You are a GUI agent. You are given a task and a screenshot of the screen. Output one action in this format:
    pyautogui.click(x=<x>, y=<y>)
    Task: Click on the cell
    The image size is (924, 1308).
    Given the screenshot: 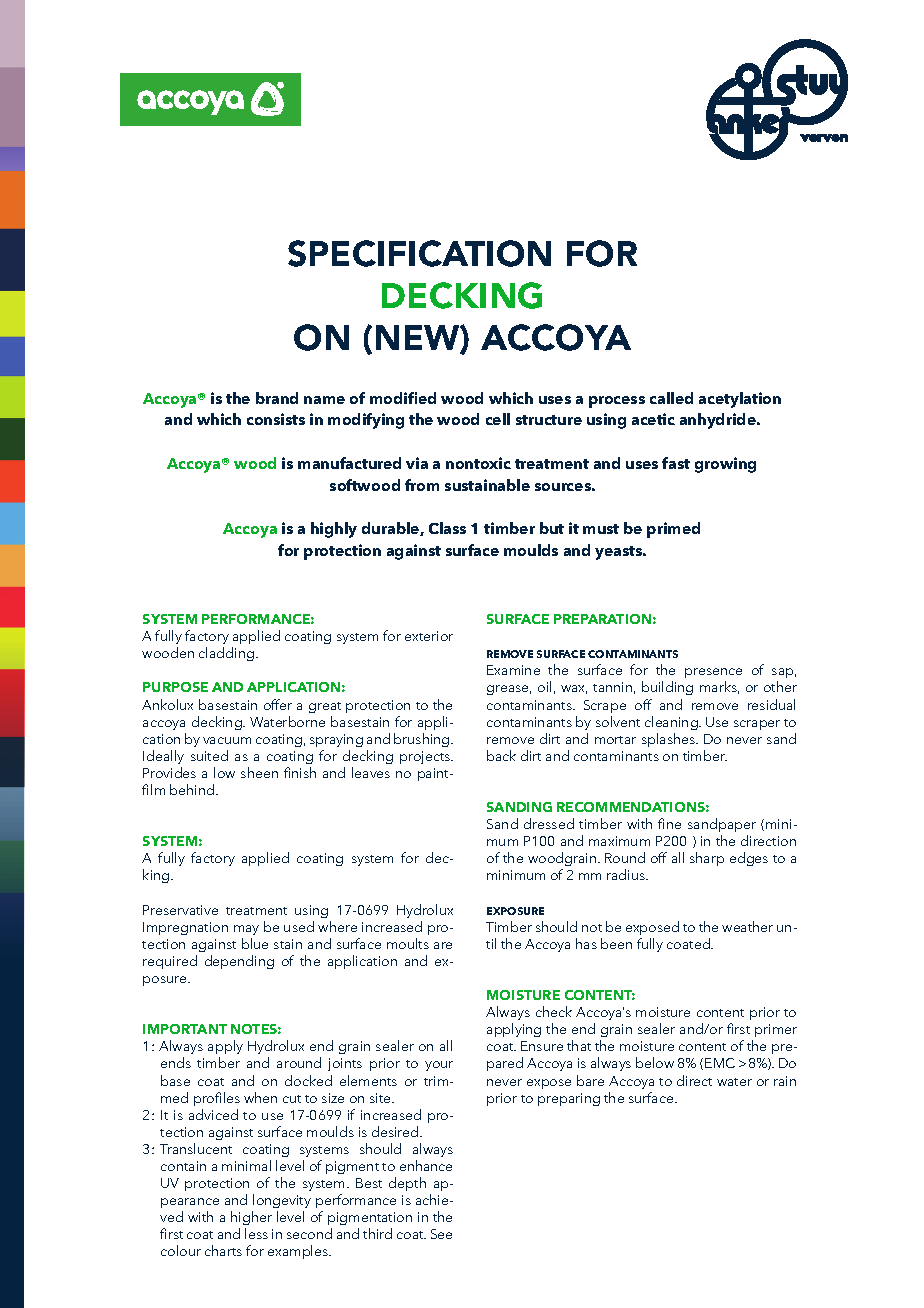 What is the action you would take?
    pyautogui.click(x=498, y=419)
